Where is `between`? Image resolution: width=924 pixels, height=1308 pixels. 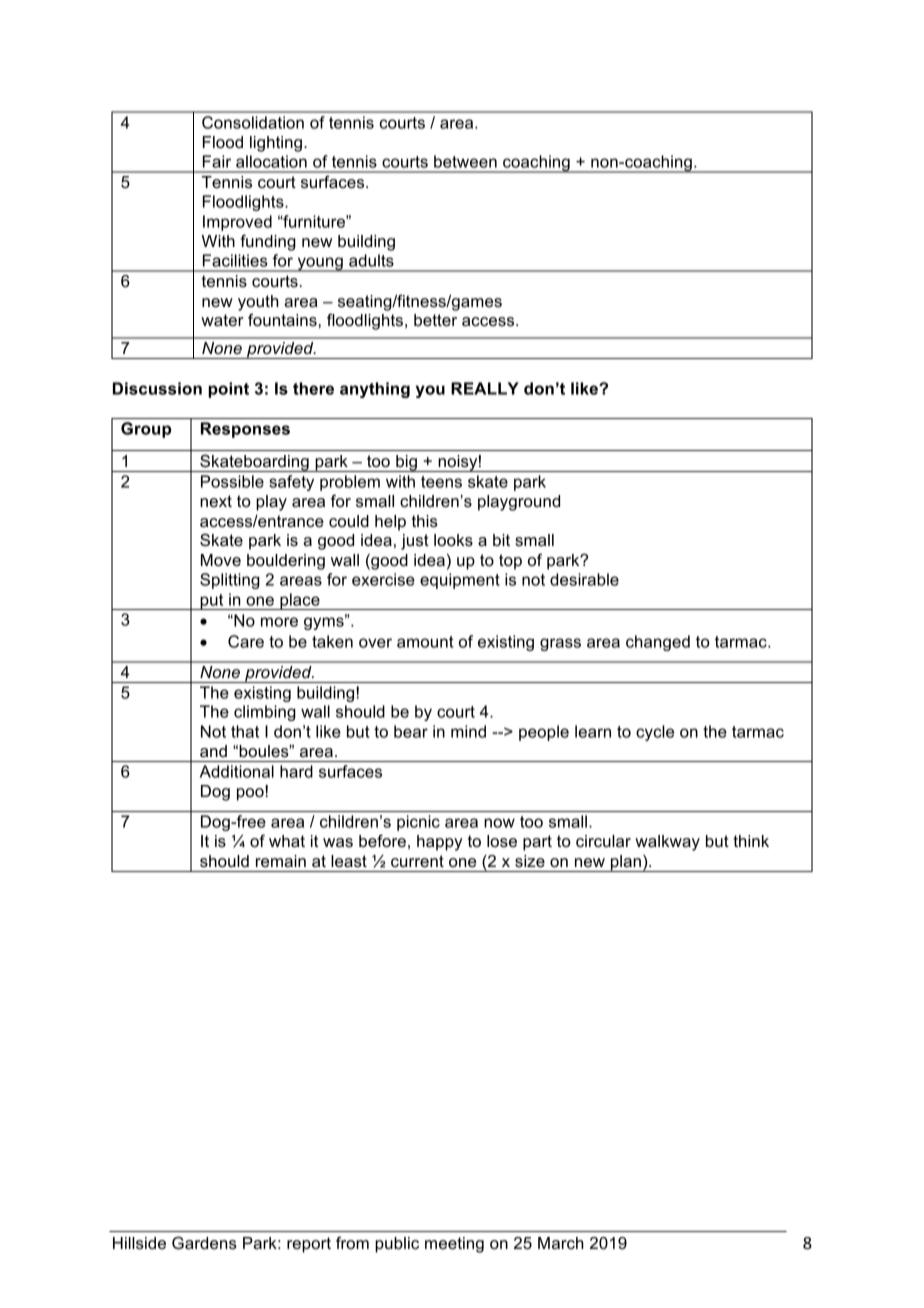 between is located at coordinates (465, 161).
